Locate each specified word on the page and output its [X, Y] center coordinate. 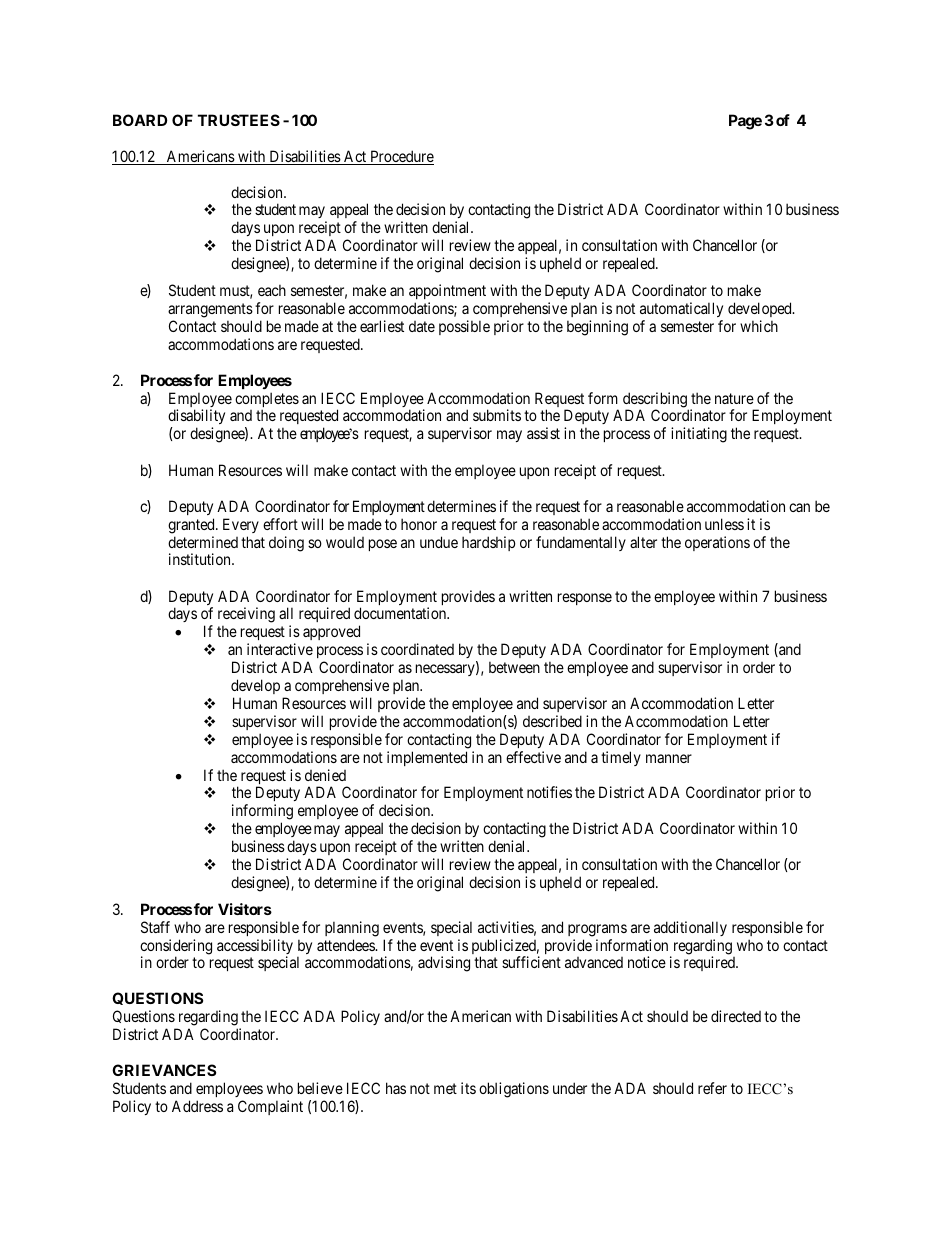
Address [197, 1106]
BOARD [140, 120]
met [445, 1088]
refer [712, 1088]
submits [497, 415]
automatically [681, 311]
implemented [427, 758]
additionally [690, 928]
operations [717, 543]
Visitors [245, 909]
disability [196, 418]
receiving [246, 616]
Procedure [401, 157]
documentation [401, 613]
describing [656, 401]
